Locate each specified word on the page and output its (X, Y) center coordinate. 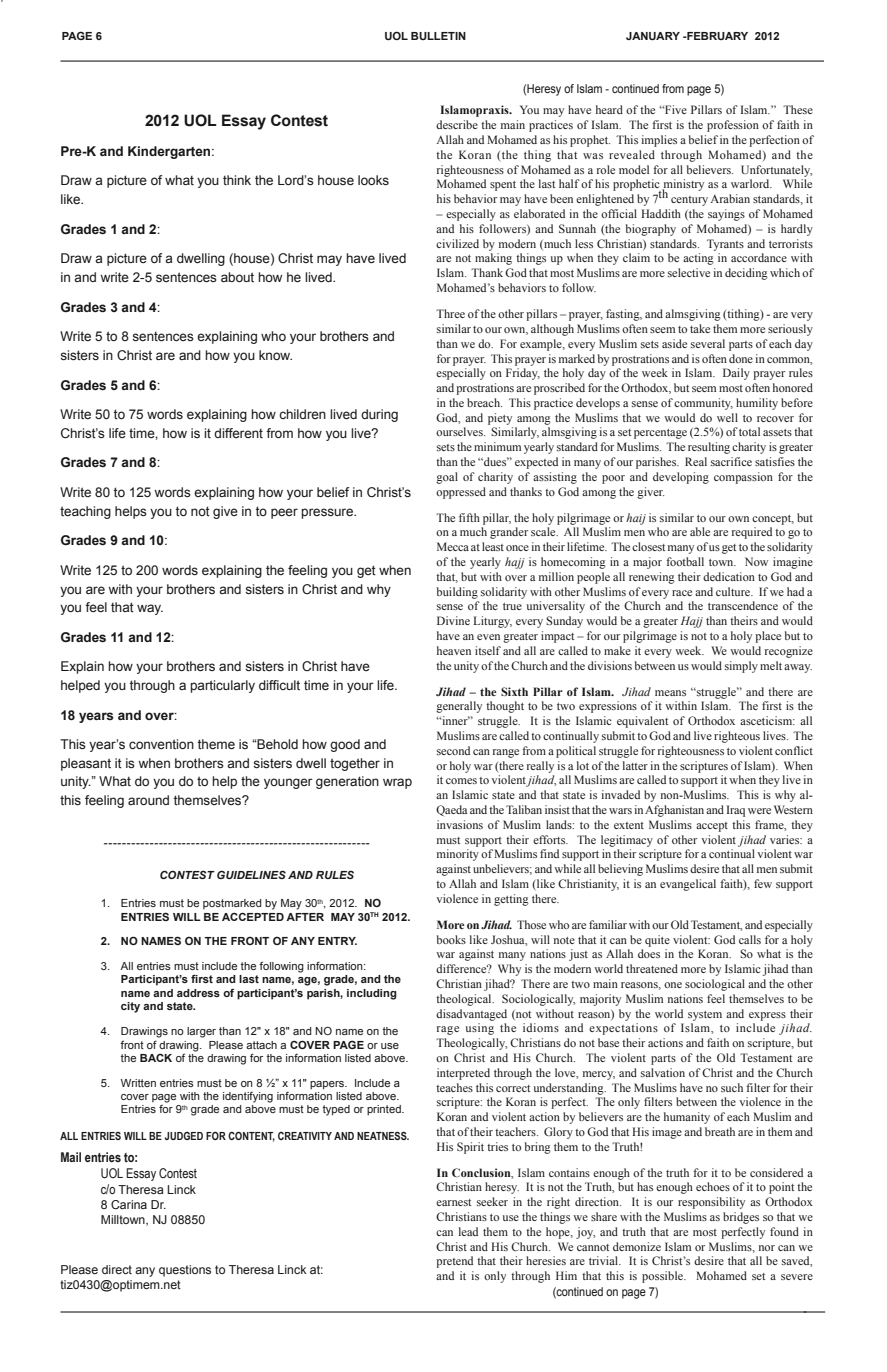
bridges (741, 1218)
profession (733, 126)
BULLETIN (438, 36)
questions (185, 1271)
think (237, 180)
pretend (454, 1262)
